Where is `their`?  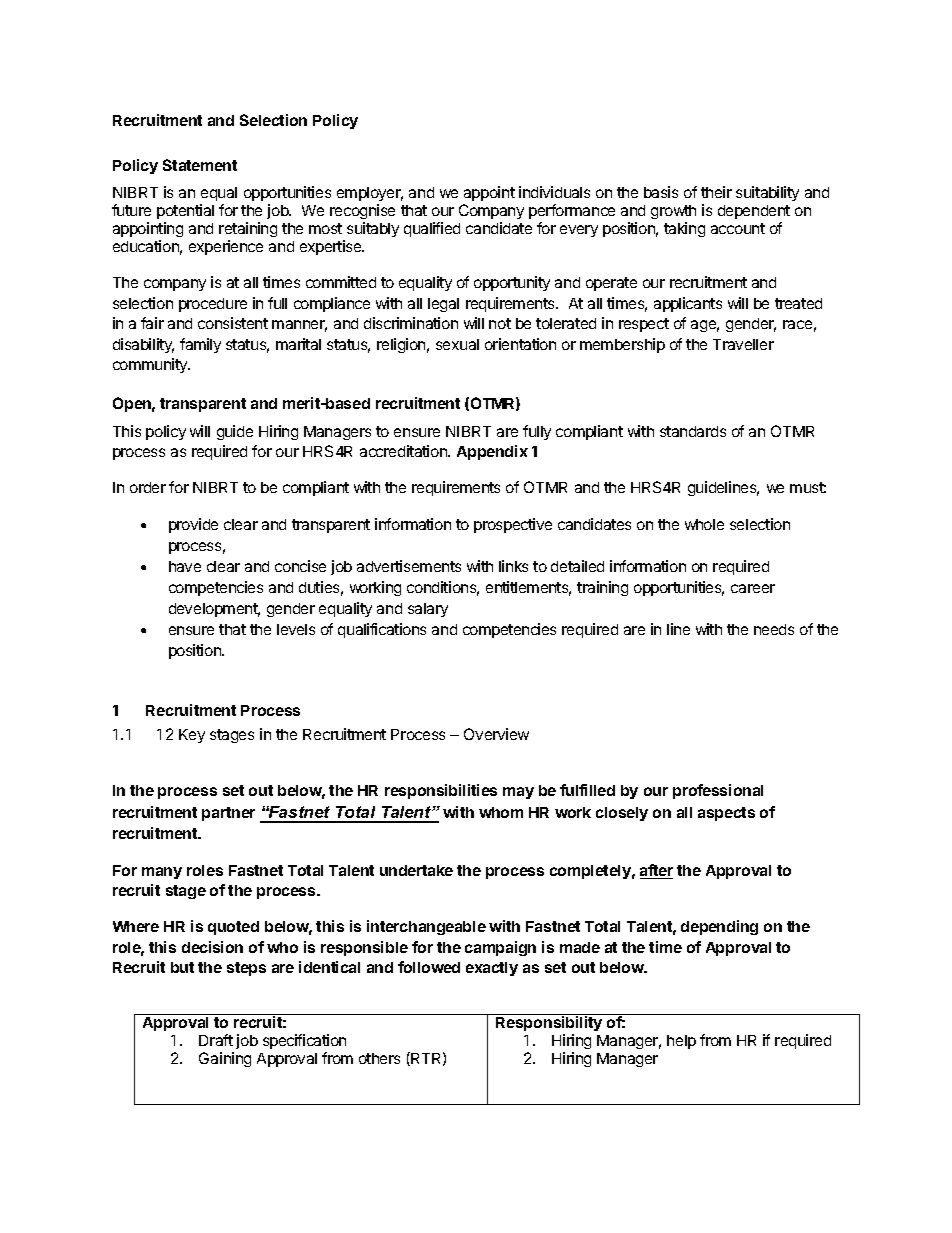
their is located at coordinates (716, 192).
